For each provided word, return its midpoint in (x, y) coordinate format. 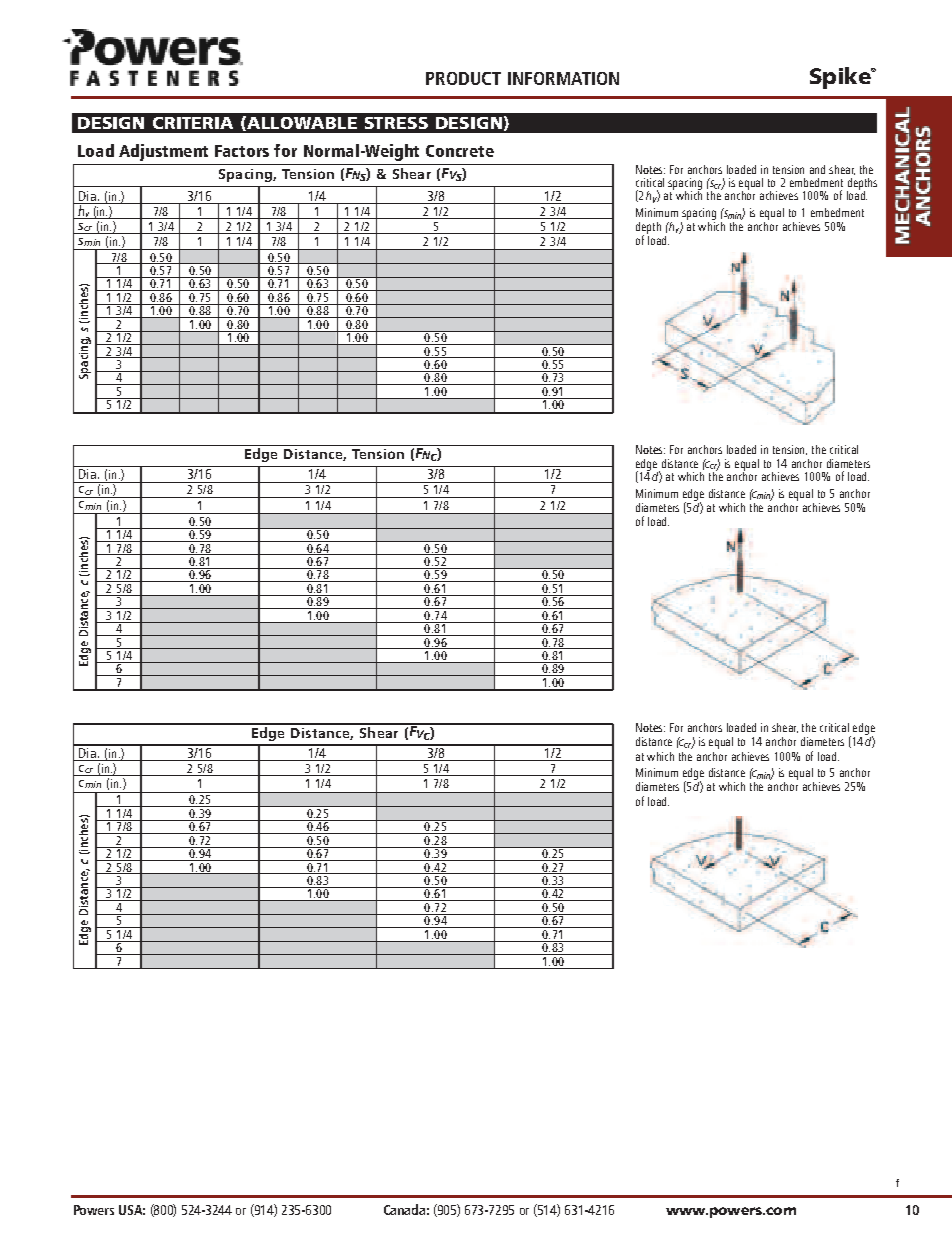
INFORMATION (563, 78)
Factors (242, 151)
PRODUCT (463, 78)
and (817, 169)
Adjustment (163, 152)
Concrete (460, 151)
